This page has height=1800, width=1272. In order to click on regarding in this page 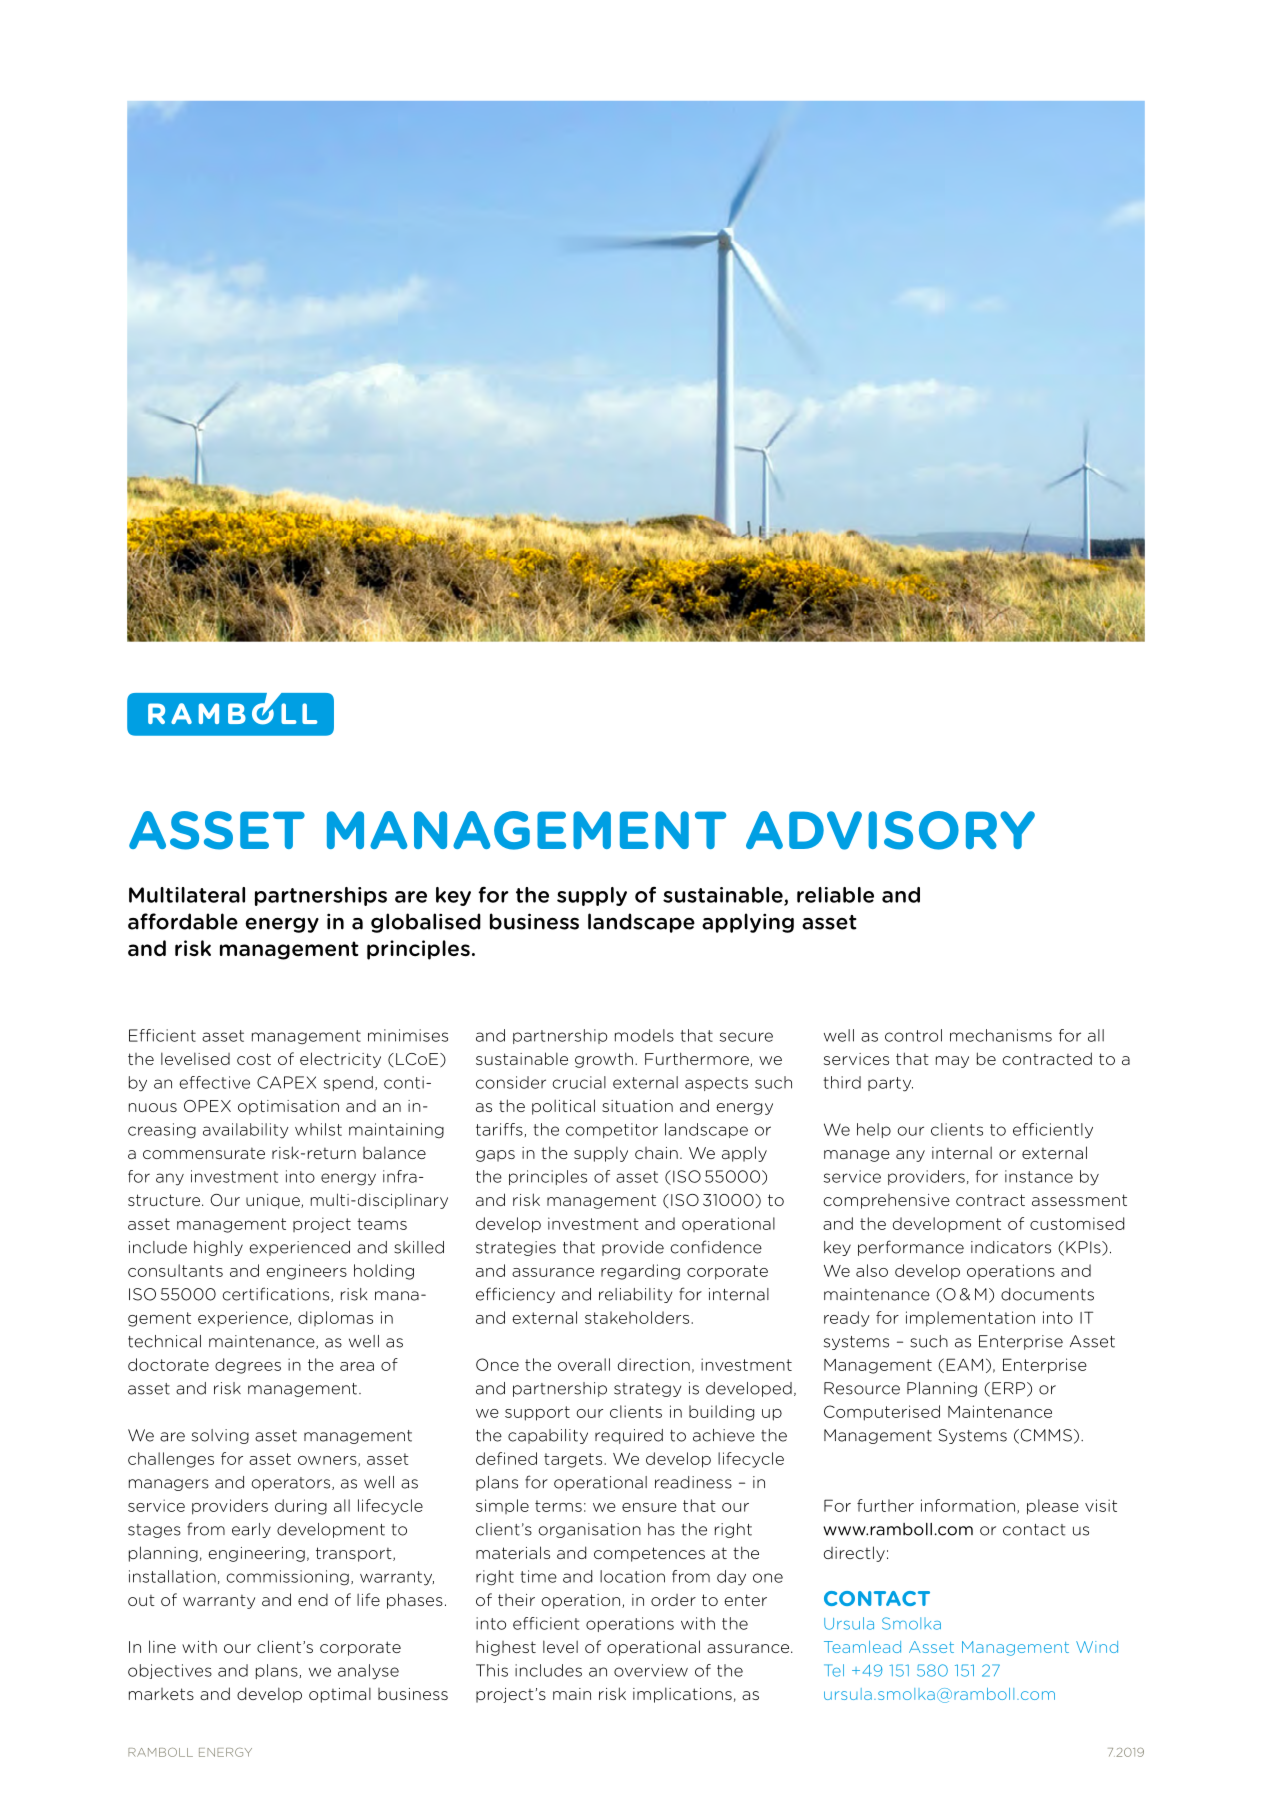, I will do `click(640, 1272)`.
